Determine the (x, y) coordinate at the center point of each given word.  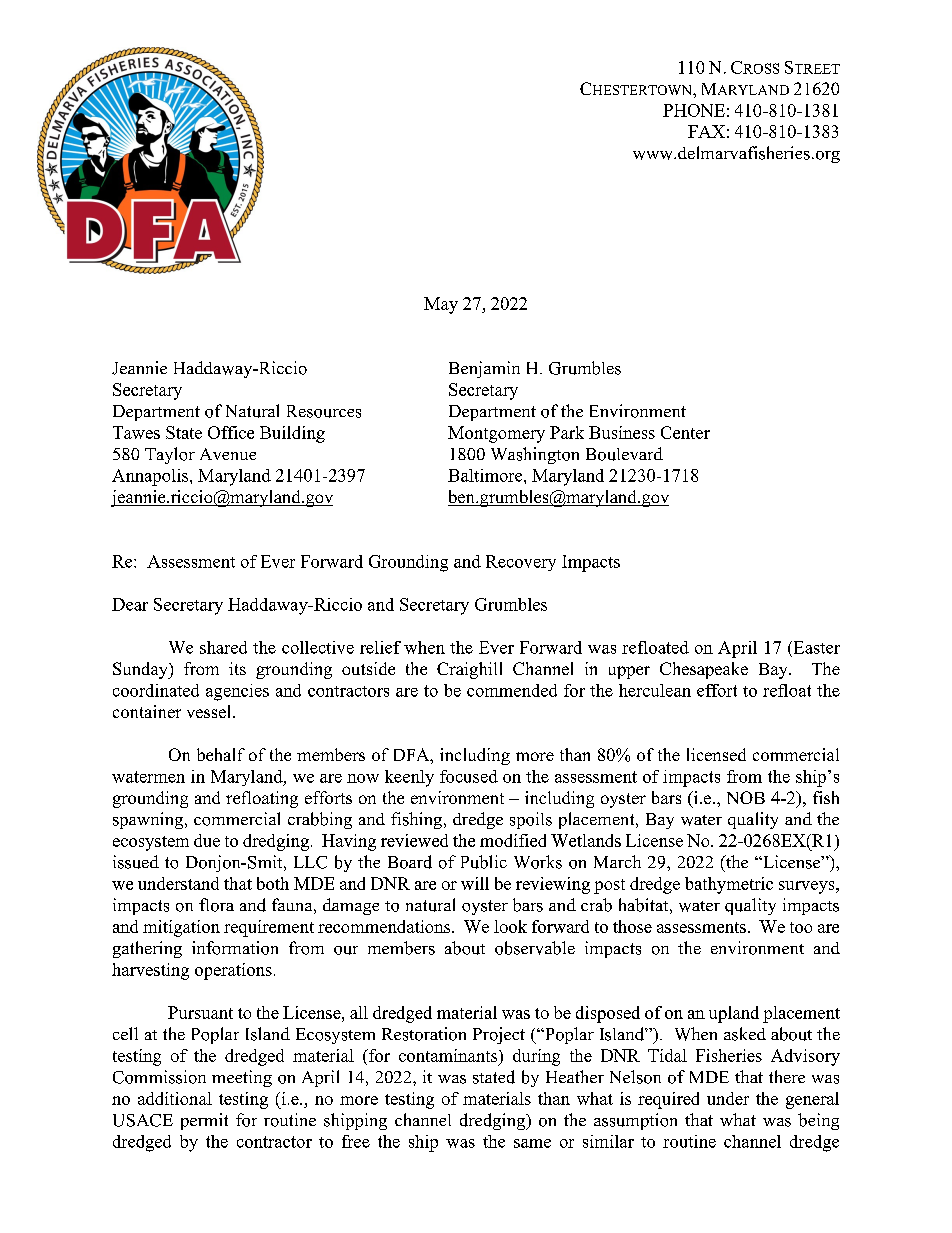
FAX (706, 131)
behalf (221, 754)
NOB (746, 797)
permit (204, 1121)
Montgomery (496, 434)
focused (469, 776)
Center (685, 432)
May (441, 305)
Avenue (228, 454)
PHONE (694, 110)
